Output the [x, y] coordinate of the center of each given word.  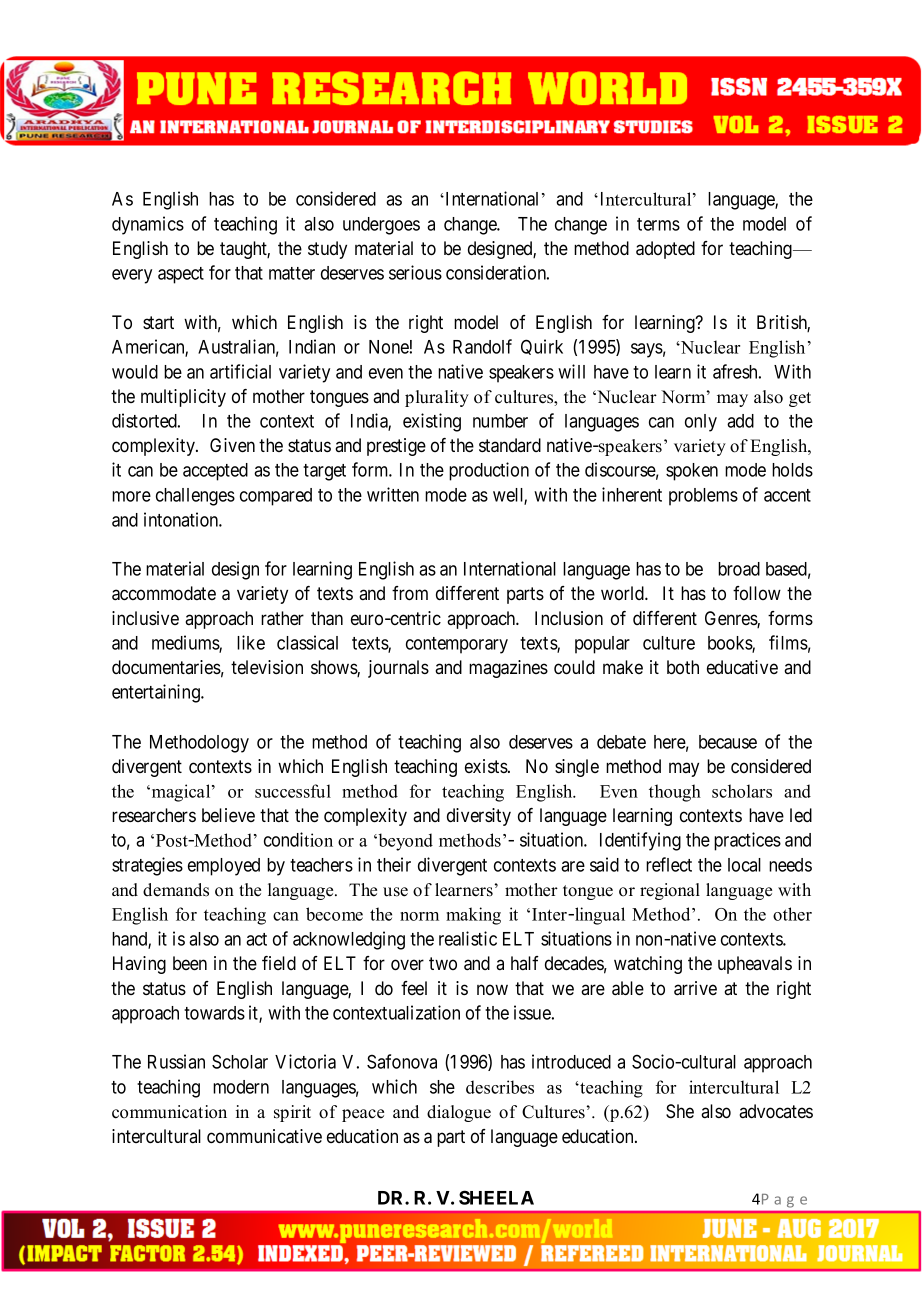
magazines [508, 669]
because [728, 742]
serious [415, 272]
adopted [665, 250]
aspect [181, 275]
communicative [264, 1136]
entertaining [157, 693]
